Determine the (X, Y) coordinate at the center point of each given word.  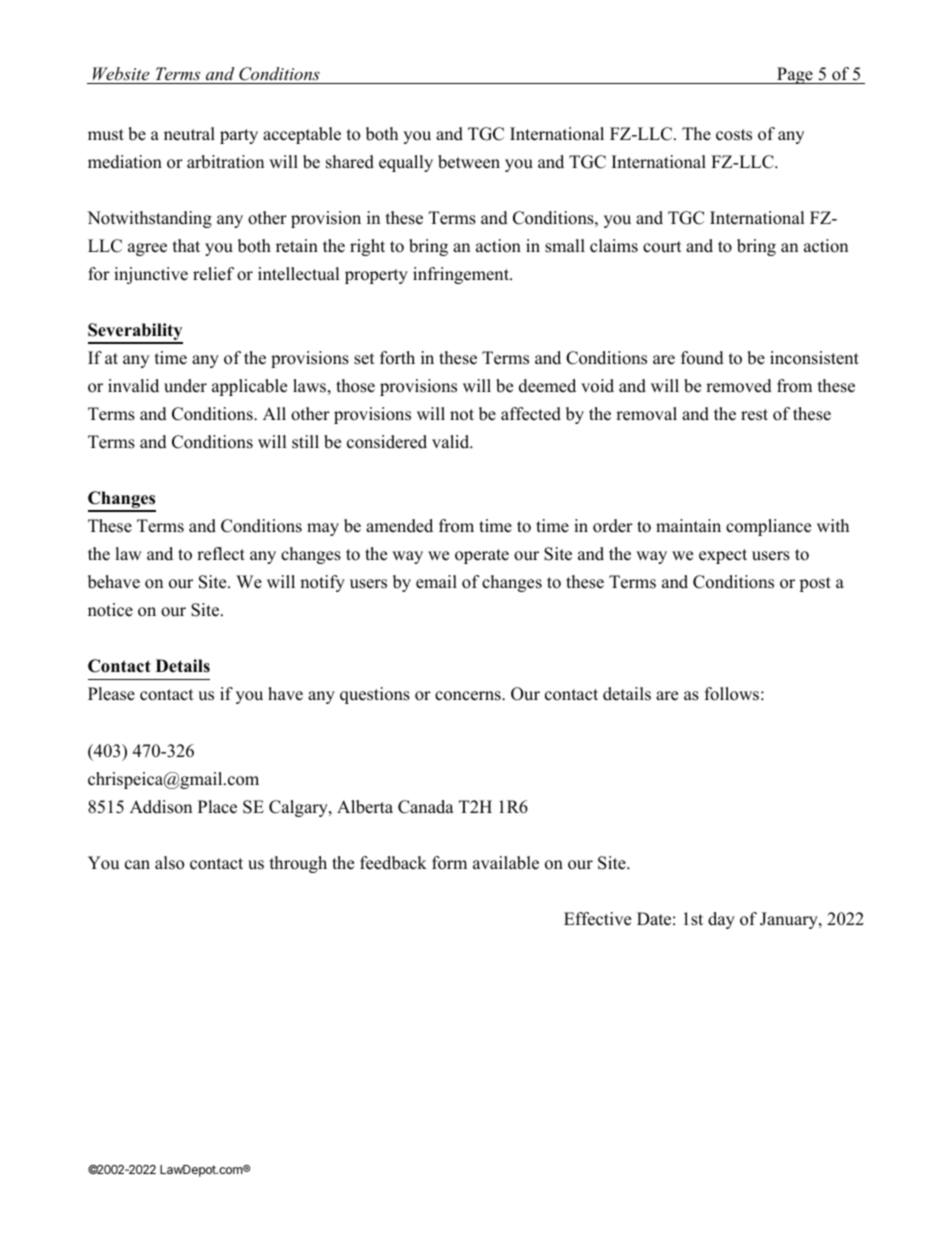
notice (110, 610)
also (169, 863)
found (702, 358)
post (815, 584)
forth (397, 358)
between (469, 162)
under (185, 386)
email (436, 582)
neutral (189, 134)
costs (734, 135)
